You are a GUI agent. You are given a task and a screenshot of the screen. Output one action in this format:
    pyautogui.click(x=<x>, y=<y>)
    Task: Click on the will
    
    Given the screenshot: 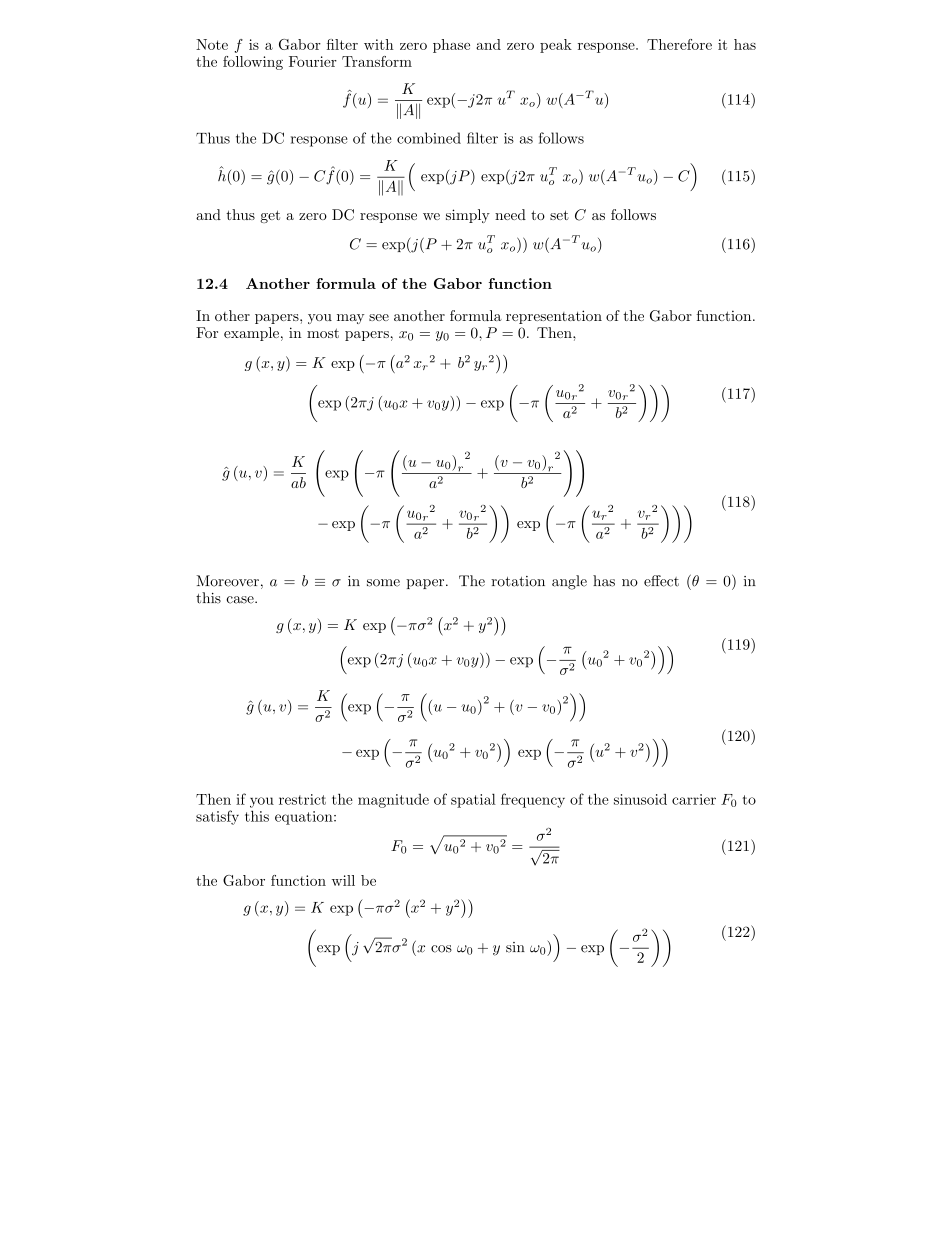 What is the action you would take?
    pyautogui.click(x=343, y=880)
